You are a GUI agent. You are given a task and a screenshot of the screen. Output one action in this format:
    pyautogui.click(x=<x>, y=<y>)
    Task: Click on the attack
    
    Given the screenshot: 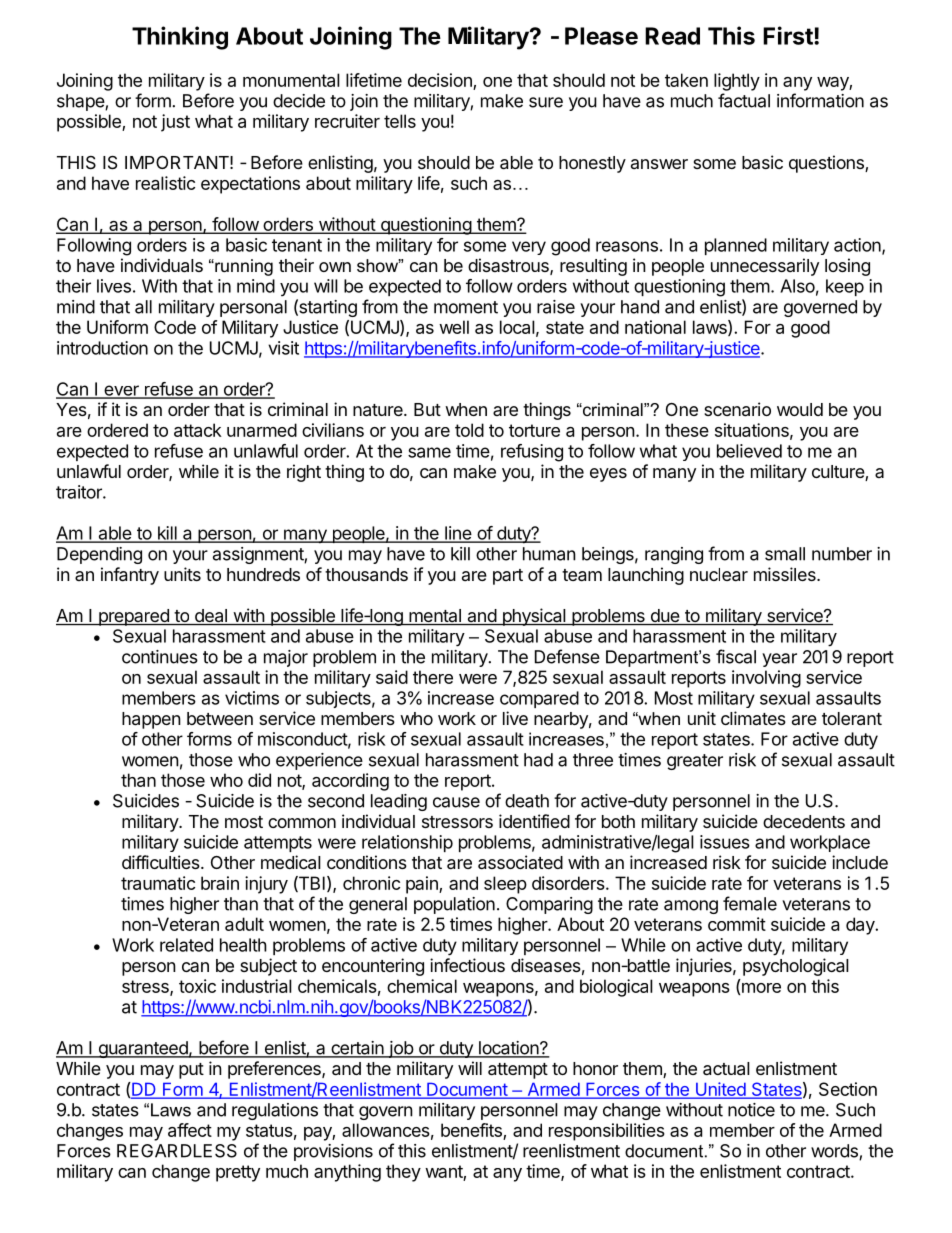 What is the action you would take?
    pyautogui.click(x=198, y=430)
